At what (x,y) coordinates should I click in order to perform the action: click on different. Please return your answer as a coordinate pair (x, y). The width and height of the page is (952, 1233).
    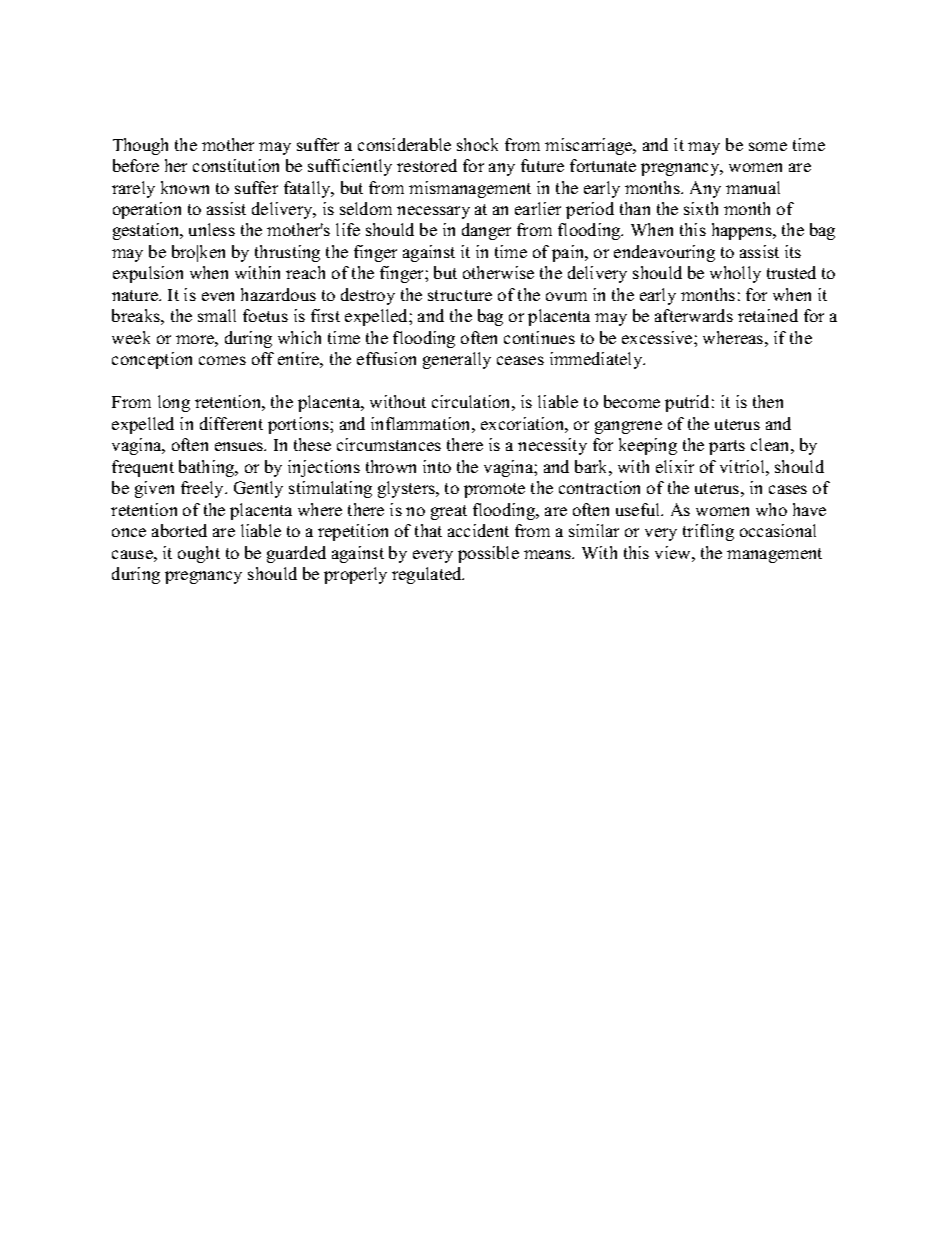
    Looking at the image, I should click on (231, 423).
